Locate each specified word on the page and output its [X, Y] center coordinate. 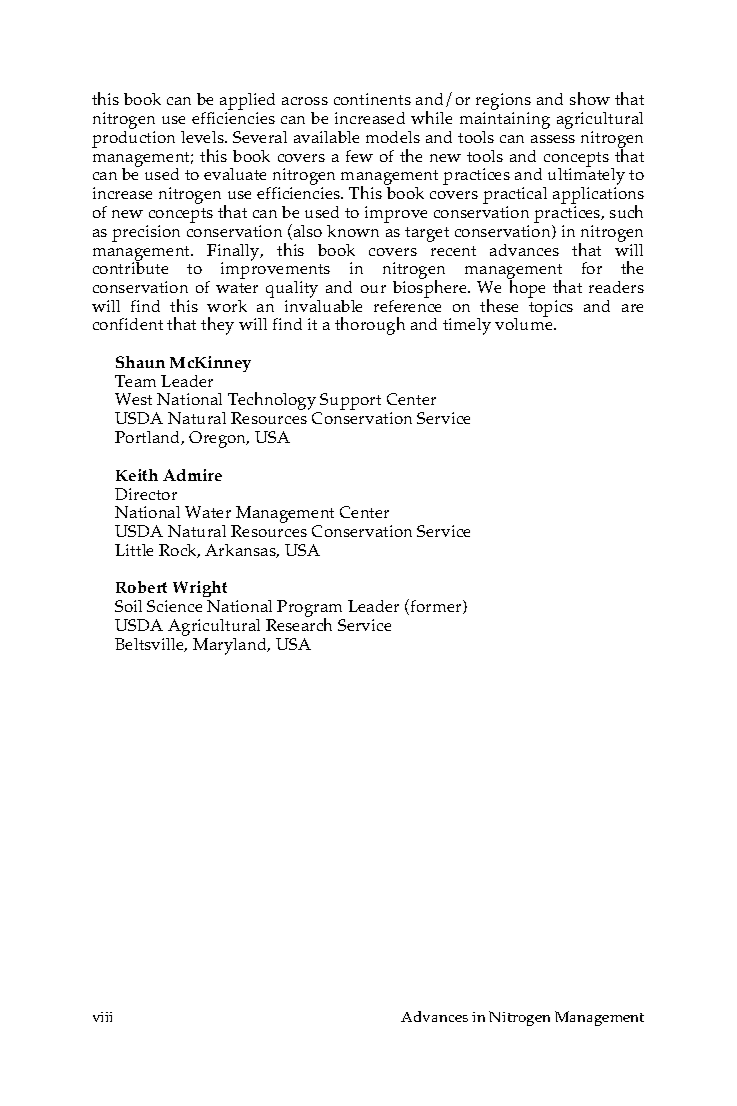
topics [551, 308]
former [437, 607]
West [133, 399]
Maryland [231, 646]
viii [102, 1017]
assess [553, 139]
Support [350, 403]
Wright [200, 591]
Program [311, 610]
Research [299, 623]
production [133, 139]
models [393, 137]
